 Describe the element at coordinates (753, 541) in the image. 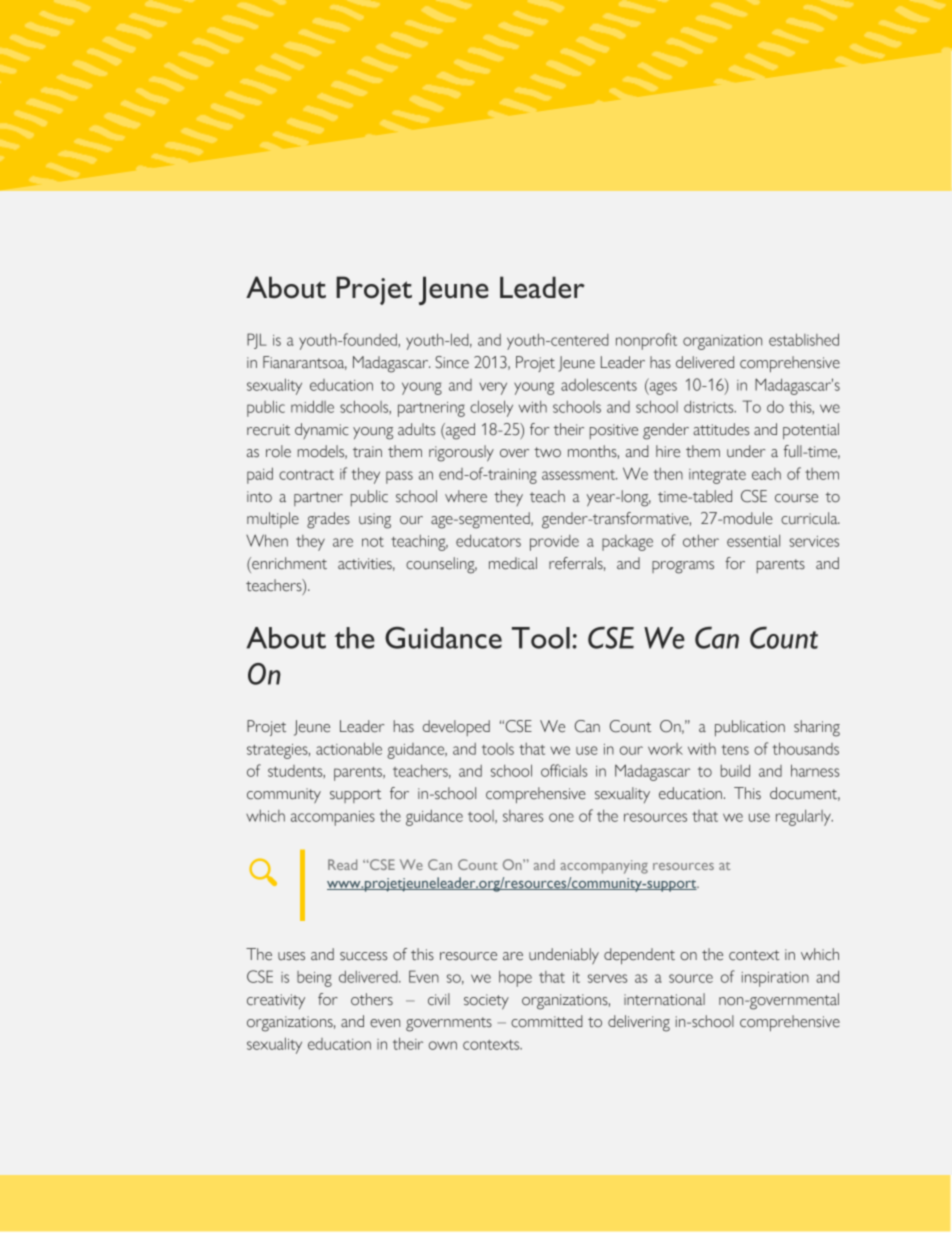

I see `essential` at that location.
